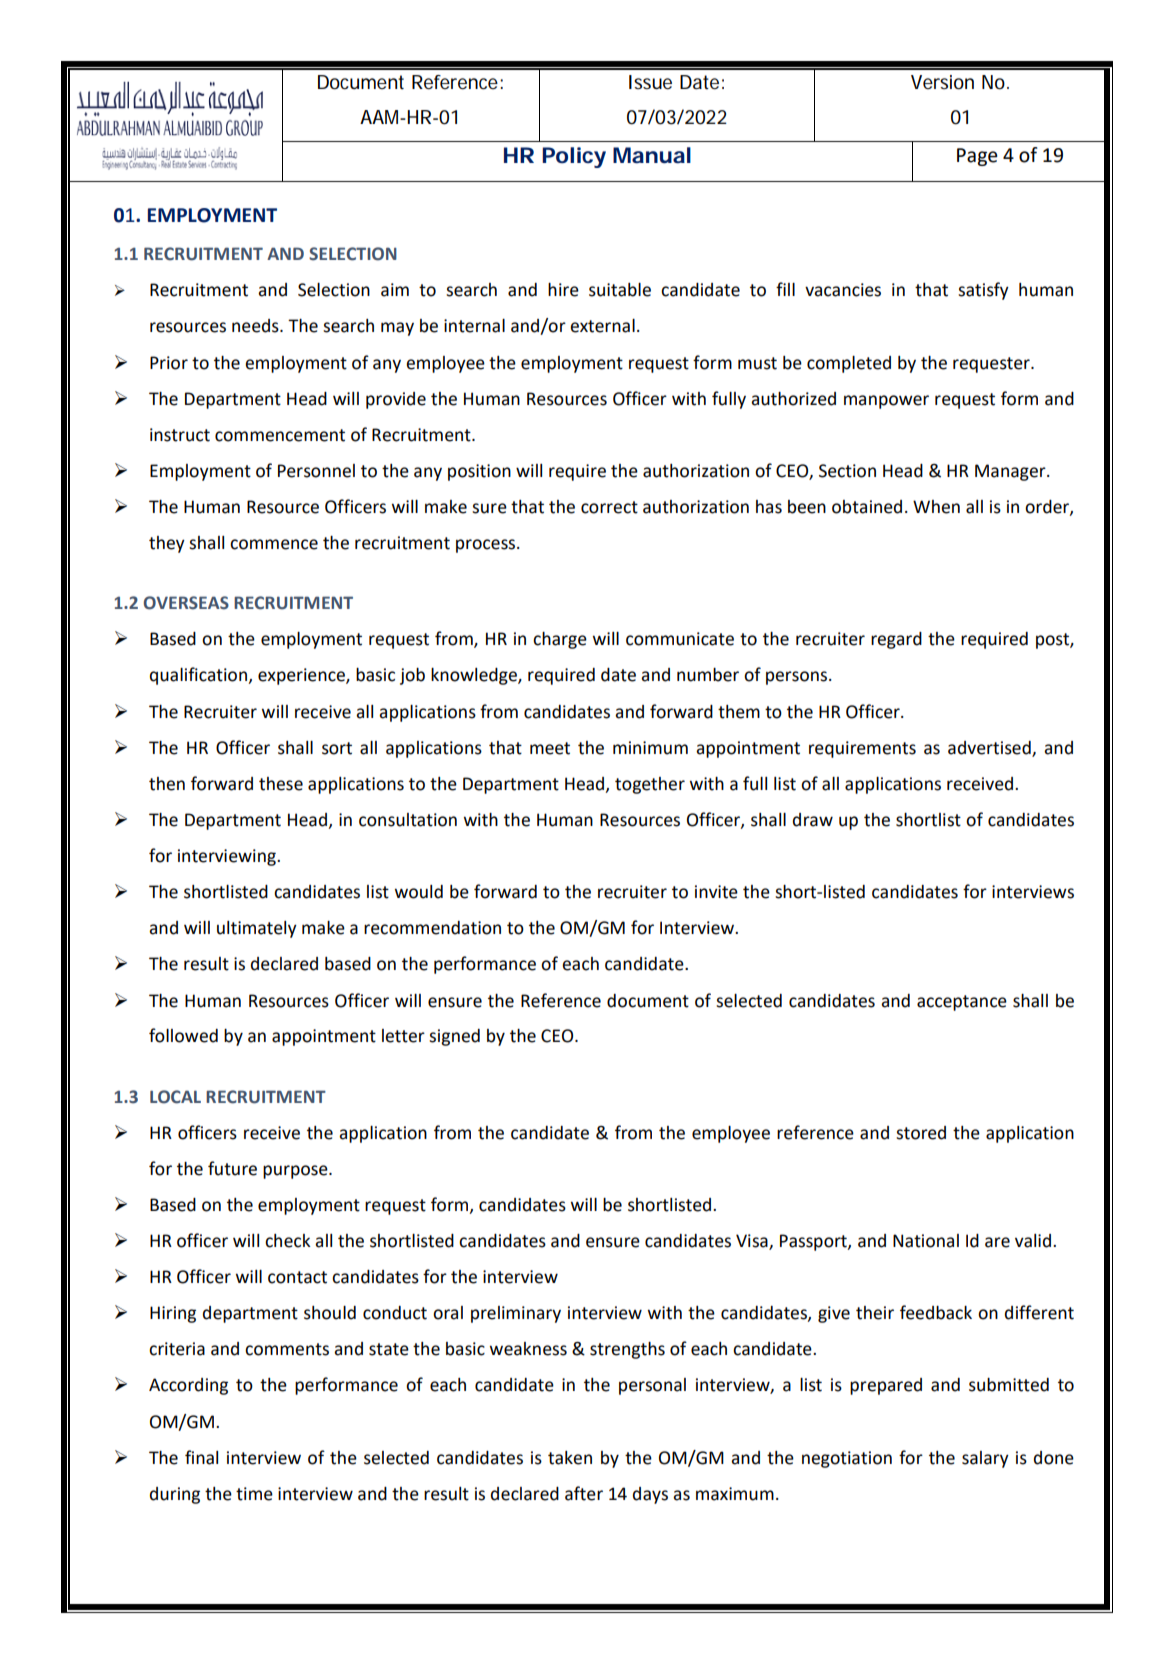 The height and width of the screenshot is (1660, 1174). What do you see at coordinates (602, 326) in the screenshot?
I see `external` at bounding box center [602, 326].
